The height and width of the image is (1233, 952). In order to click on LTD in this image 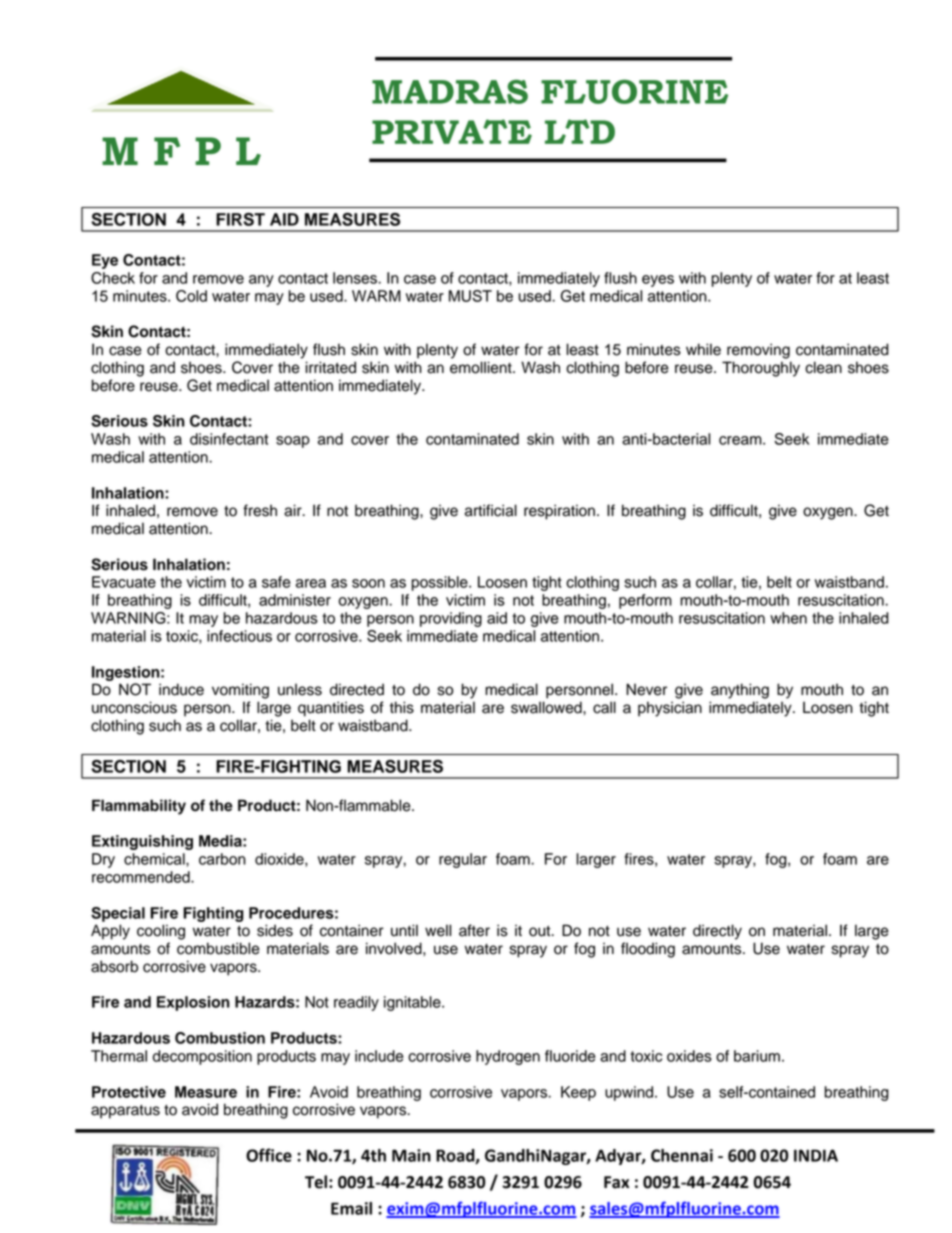, I will do `click(580, 131)`.
